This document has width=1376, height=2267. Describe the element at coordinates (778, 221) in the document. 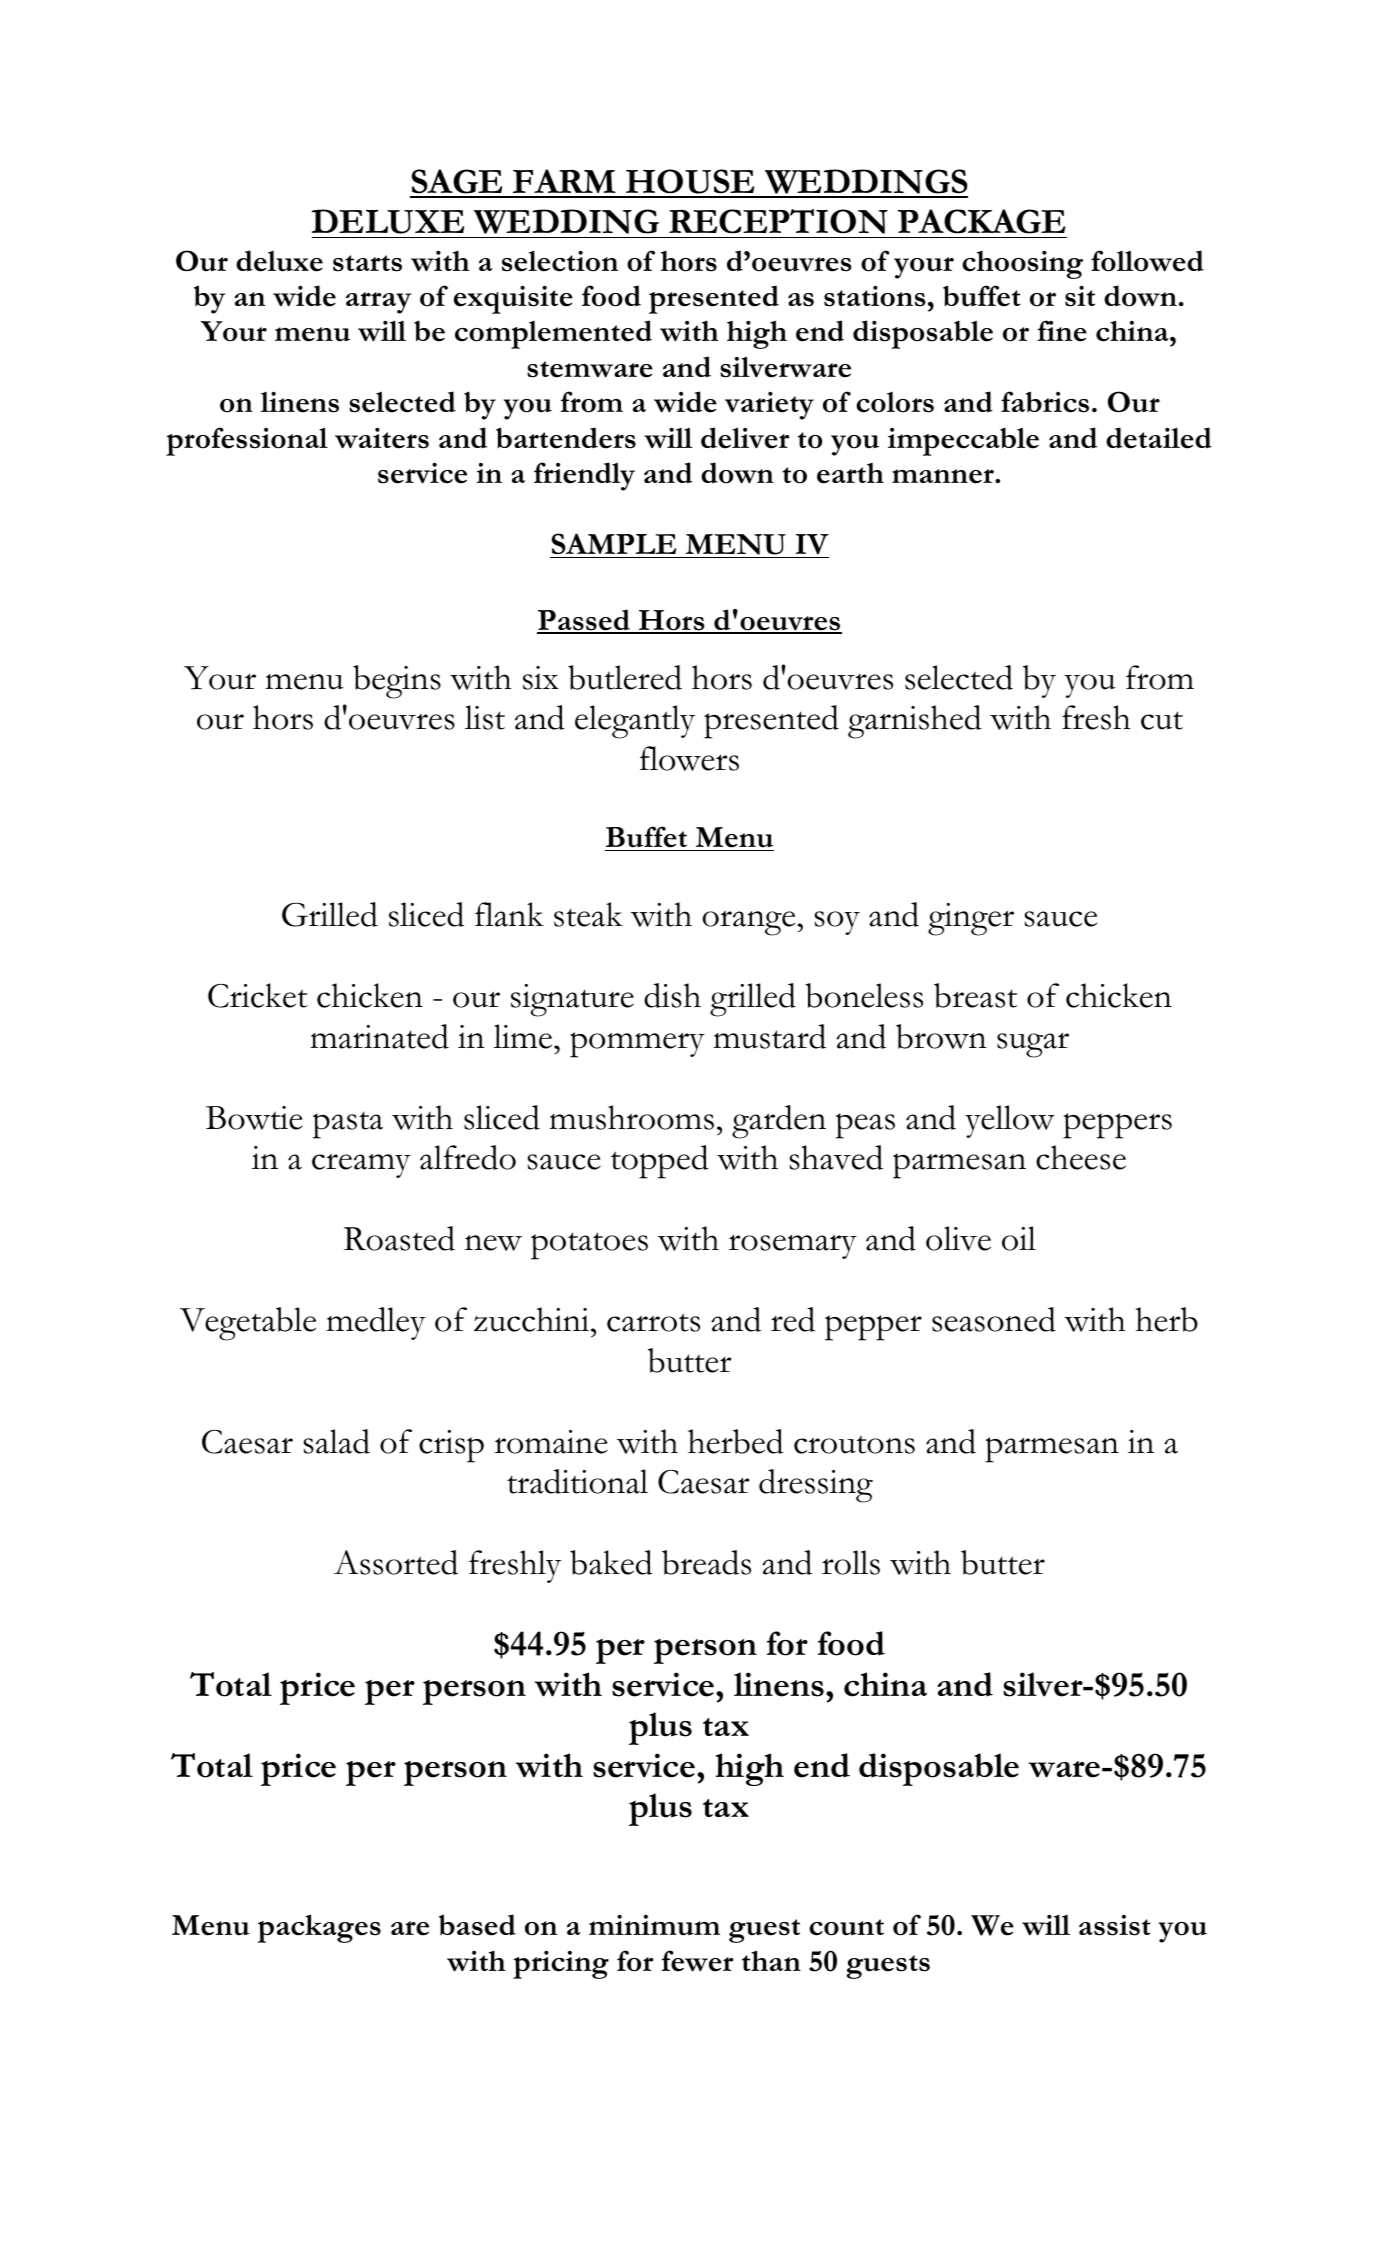

I see `RECEPTION` at that location.
